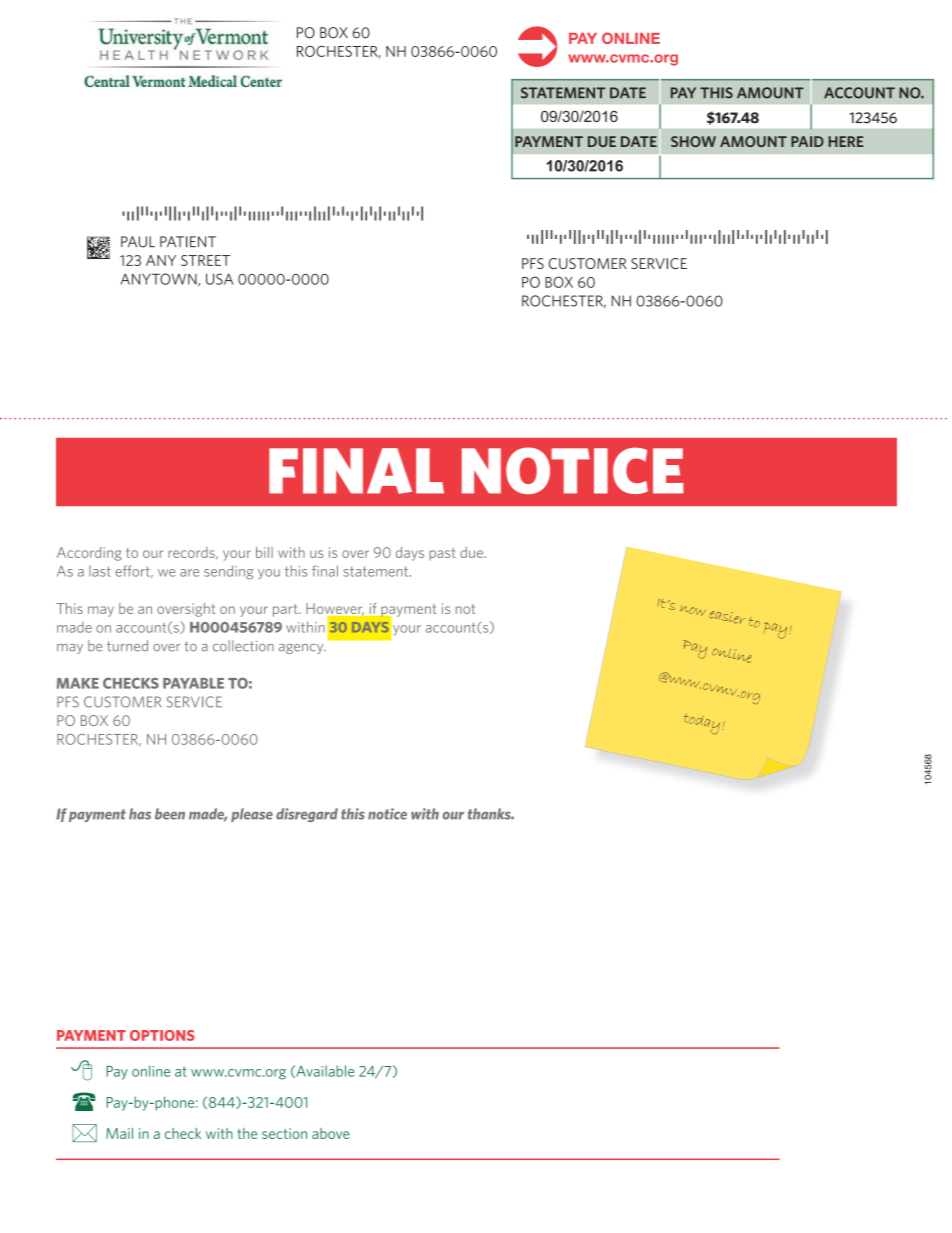 This screenshot has height=1233, width=952. What do you see at coordinates (693, 141) in the screenshot?
I see `SHOW` at bounding box center [693, 141].
